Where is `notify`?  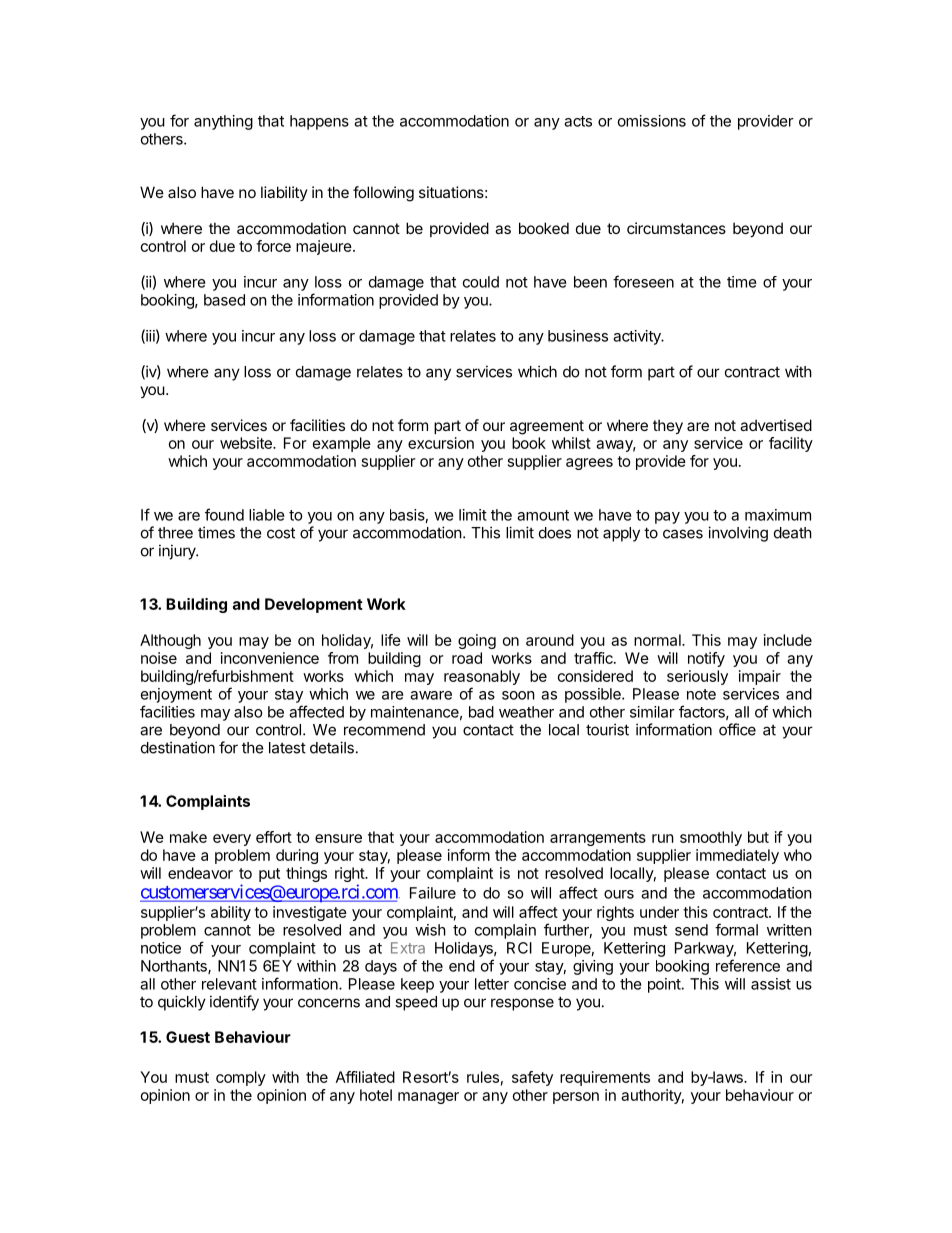 notify is located at coordinates (706, 659).
